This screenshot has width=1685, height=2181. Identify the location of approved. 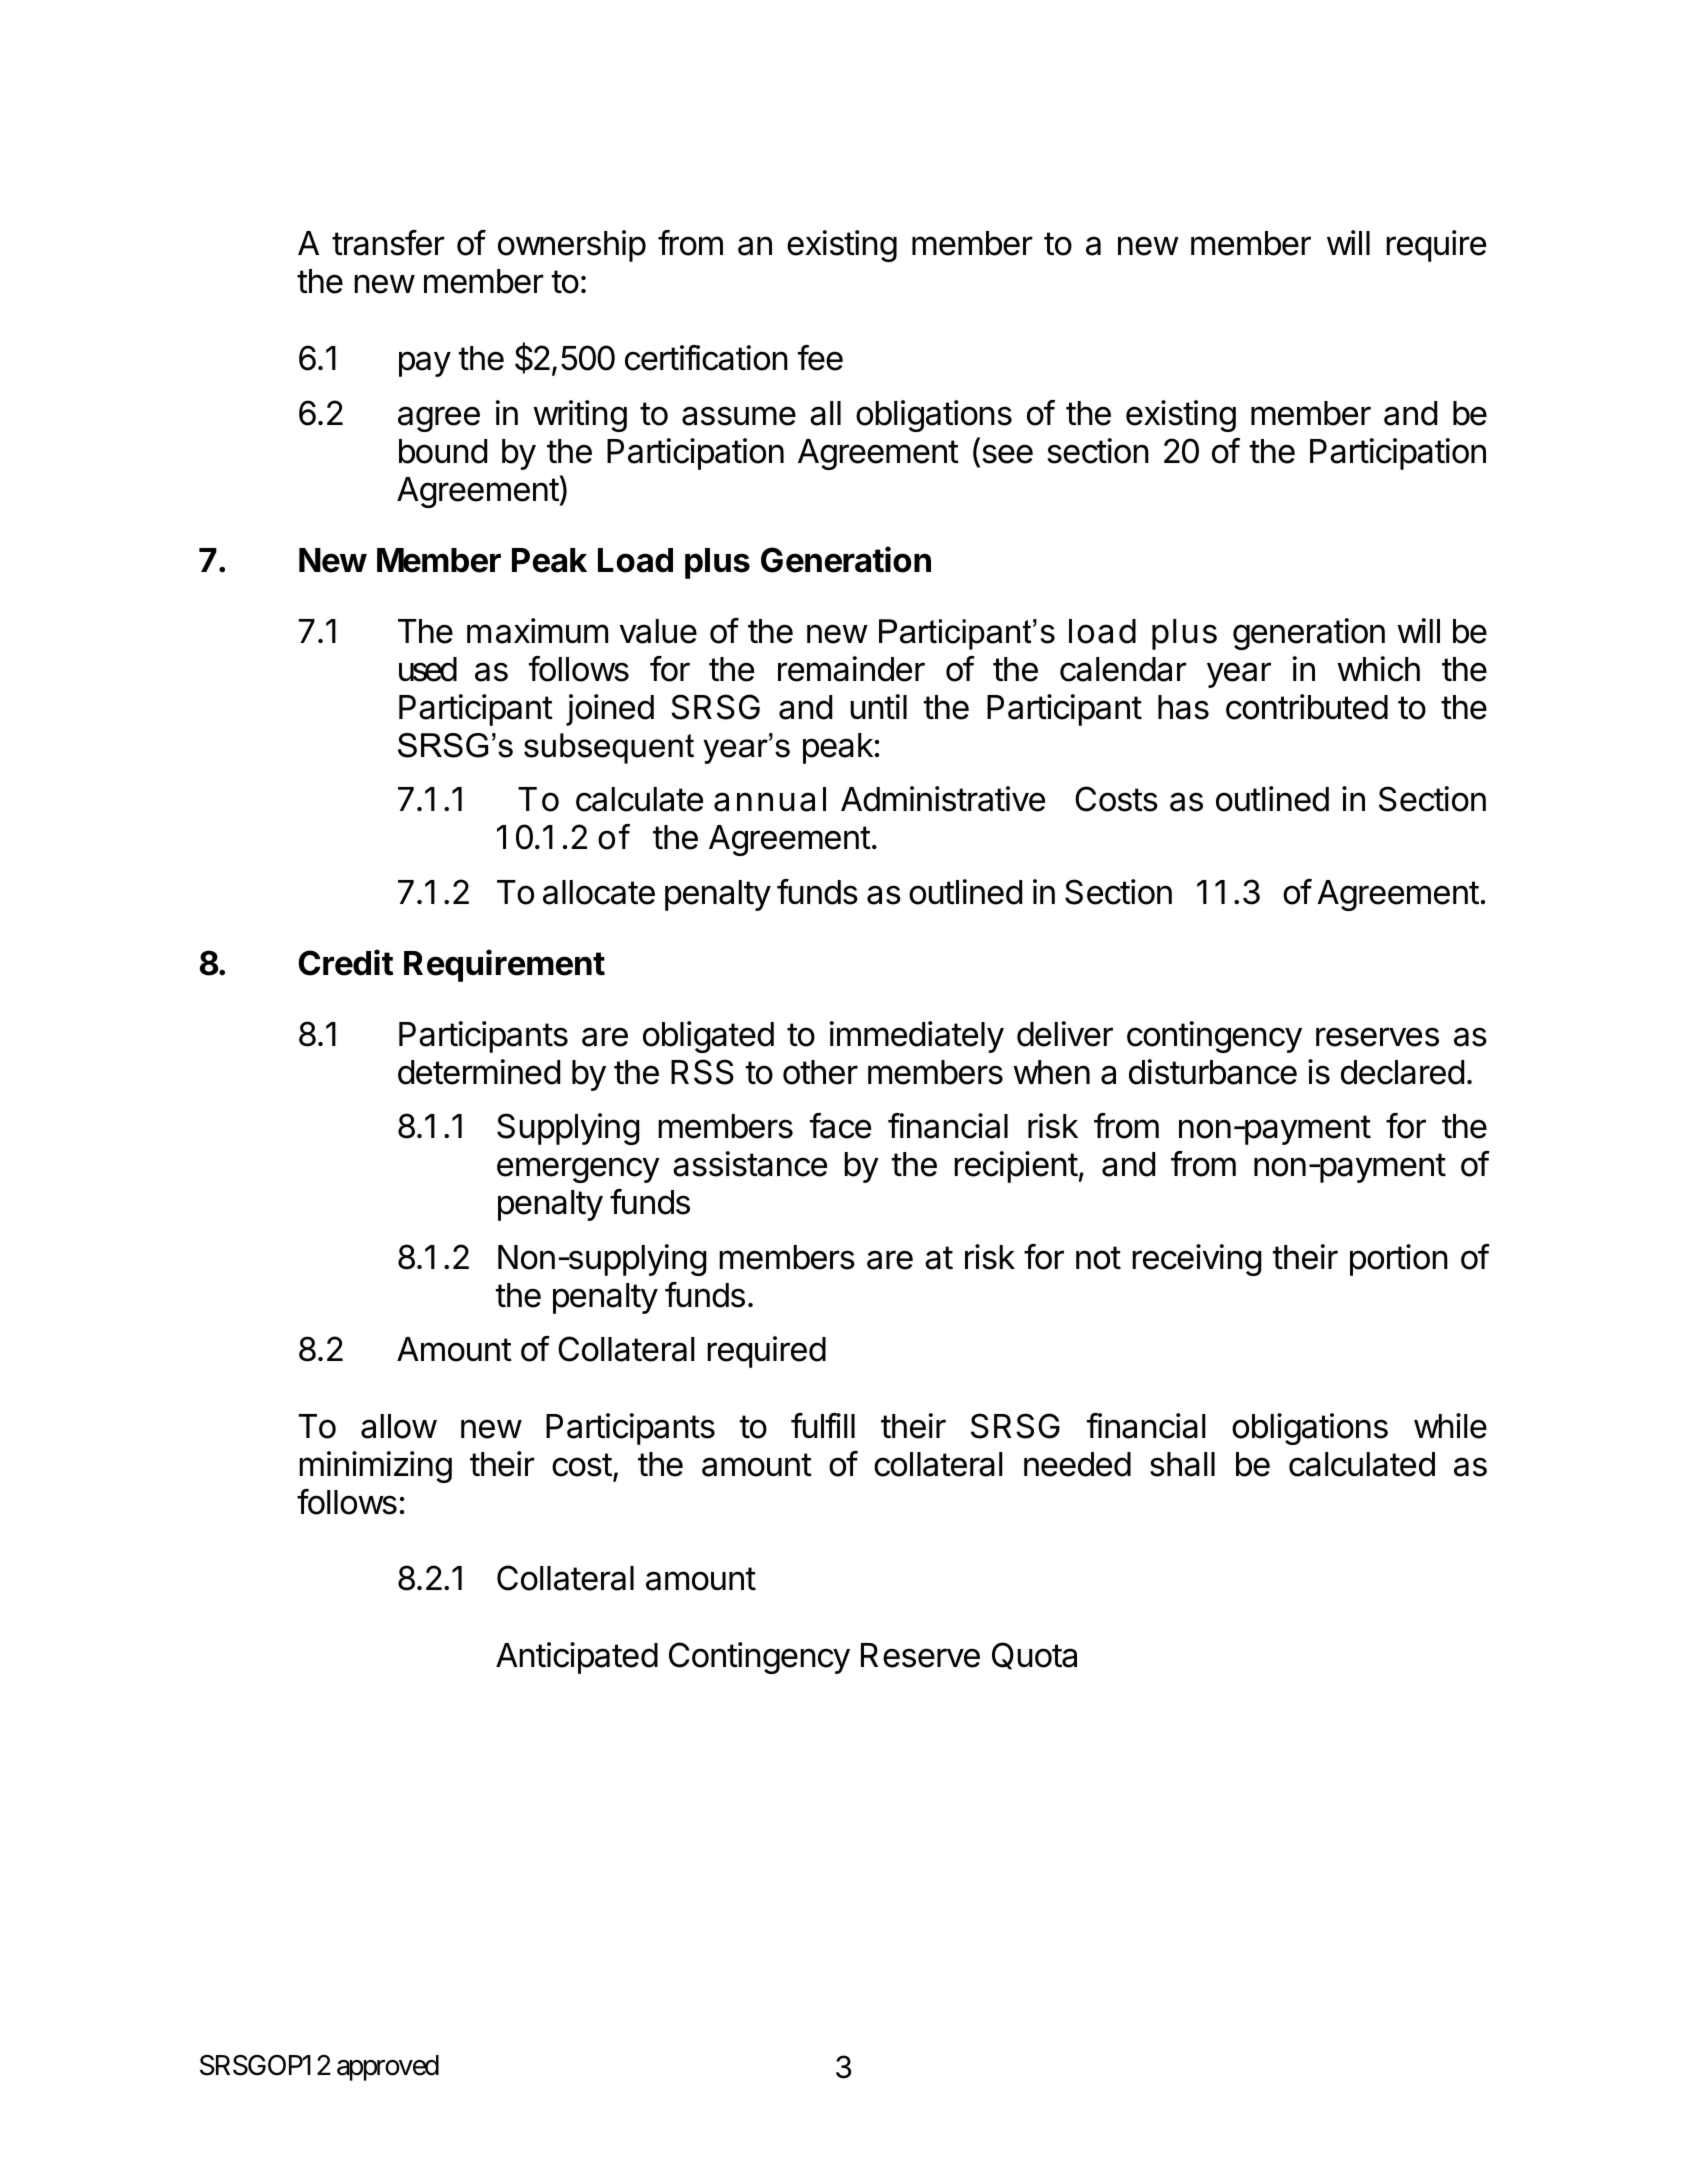
(388, 2068).
